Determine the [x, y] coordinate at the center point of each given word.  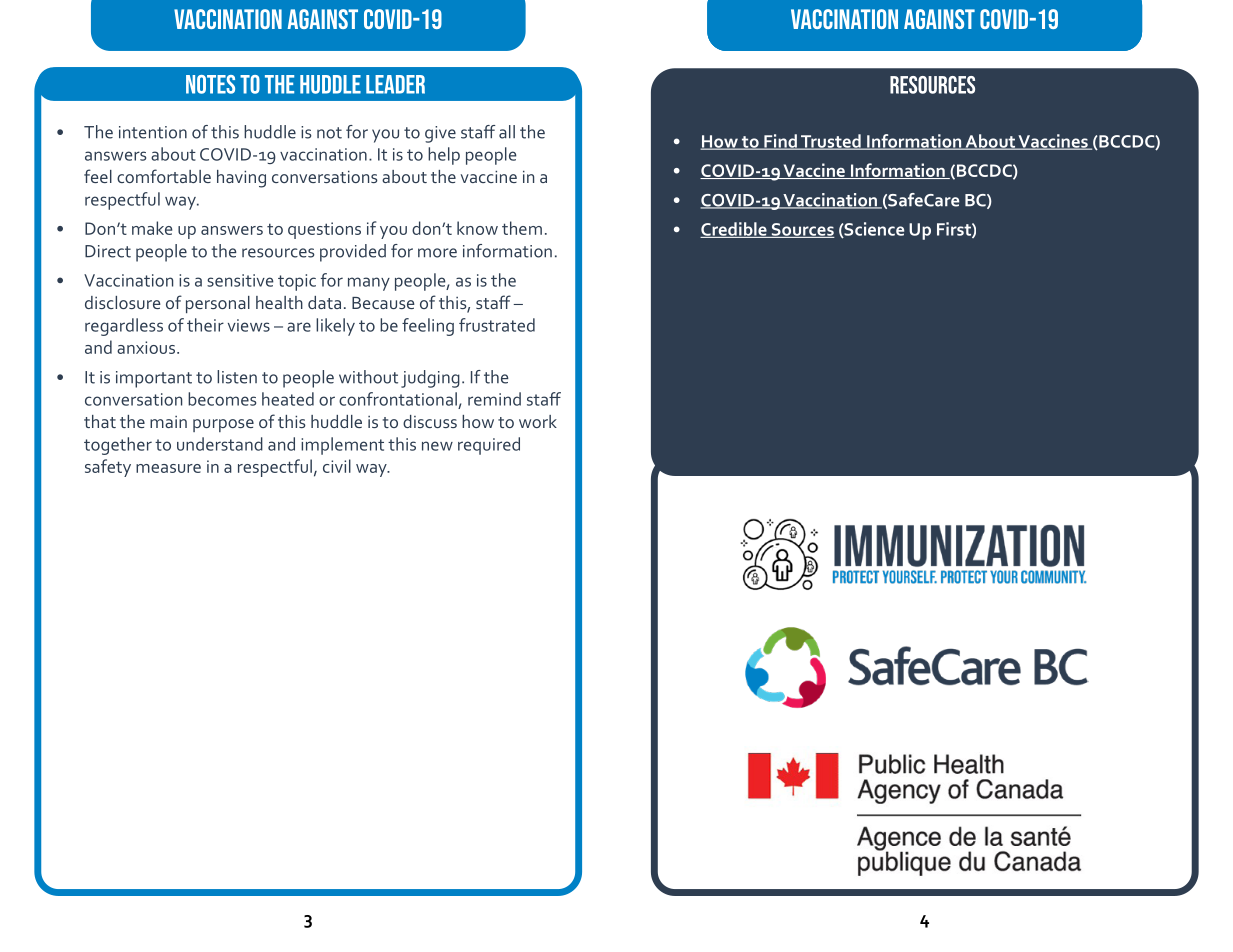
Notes [210, 84]
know [477, 228]
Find [780, 142]
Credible [734, 230]
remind [494, 399]
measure [168, 468]
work [538, 421]
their [205, 325]
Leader [395, 84]
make [152, 228]
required [489, 446]
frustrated [497, 325]
